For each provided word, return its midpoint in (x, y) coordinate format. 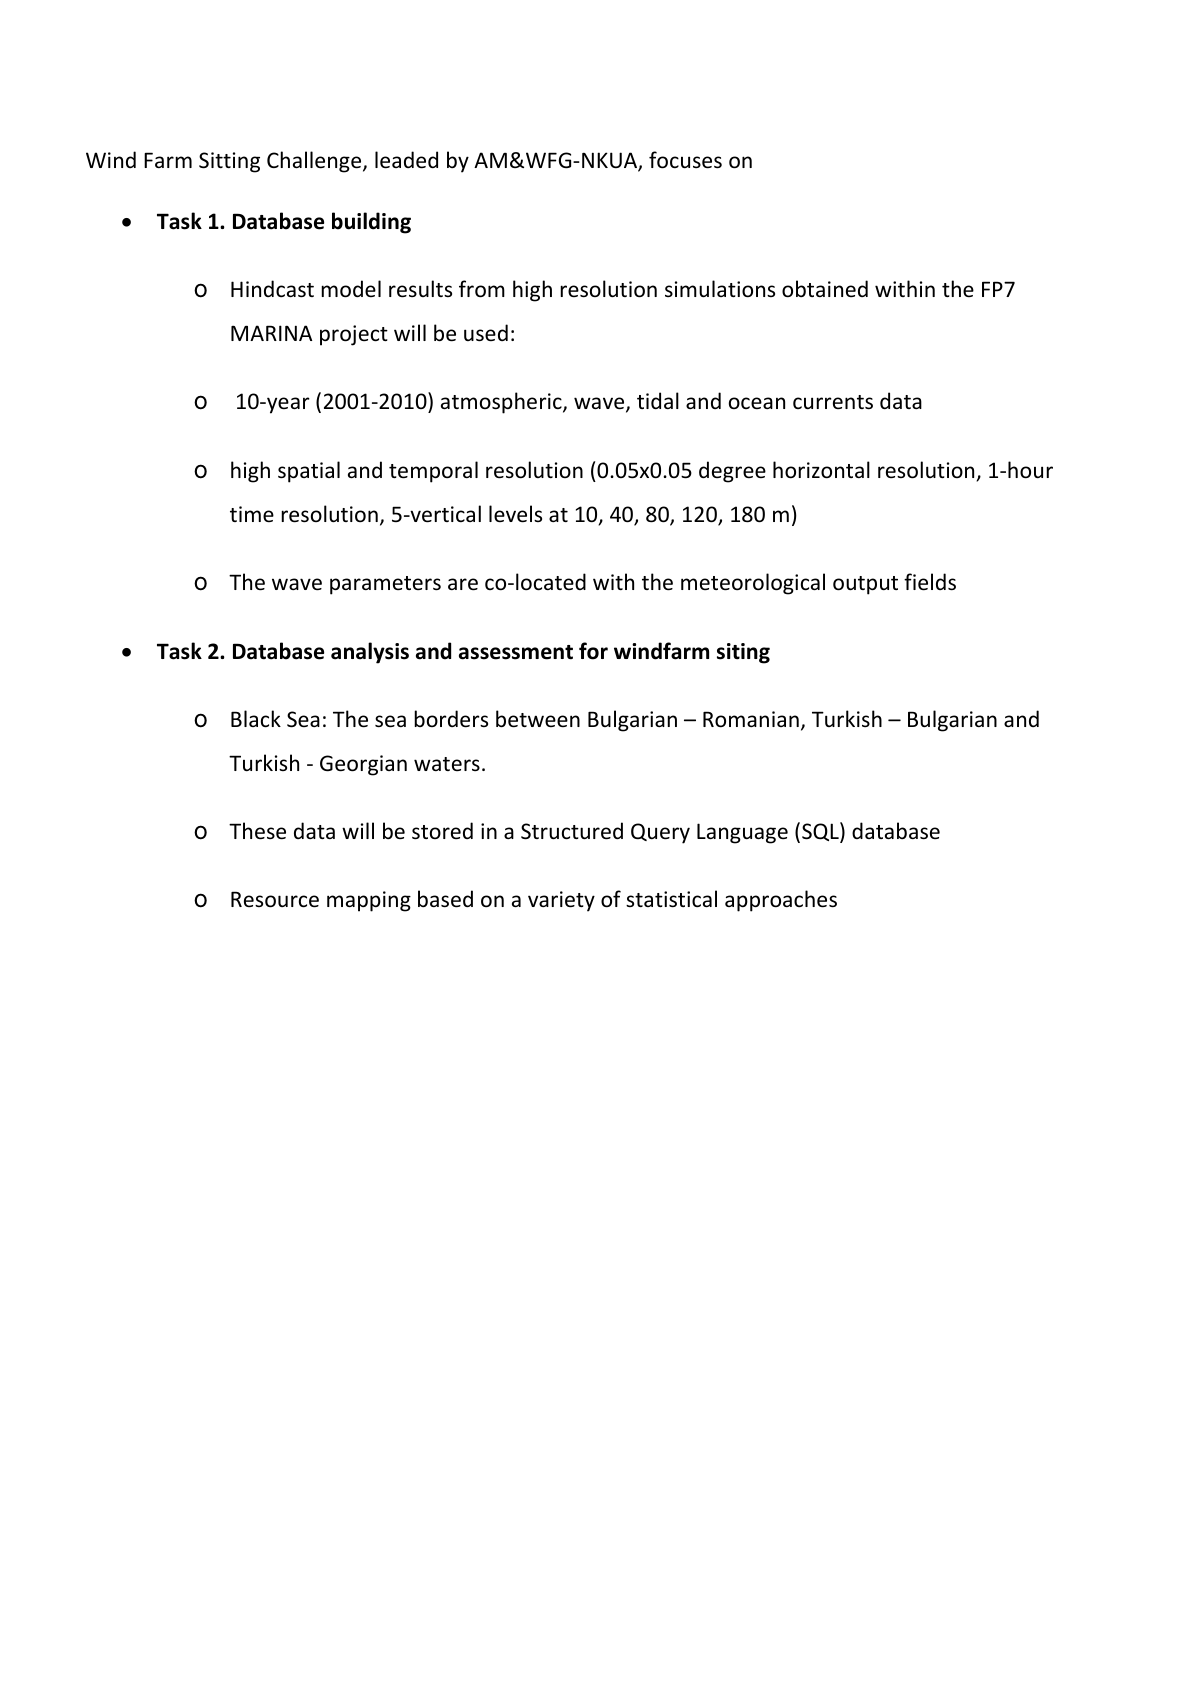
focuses (685, 160)
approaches (781, 901)
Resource (275, 899)
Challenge (315, 162)
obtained (825, 289)
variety (561, 901)
